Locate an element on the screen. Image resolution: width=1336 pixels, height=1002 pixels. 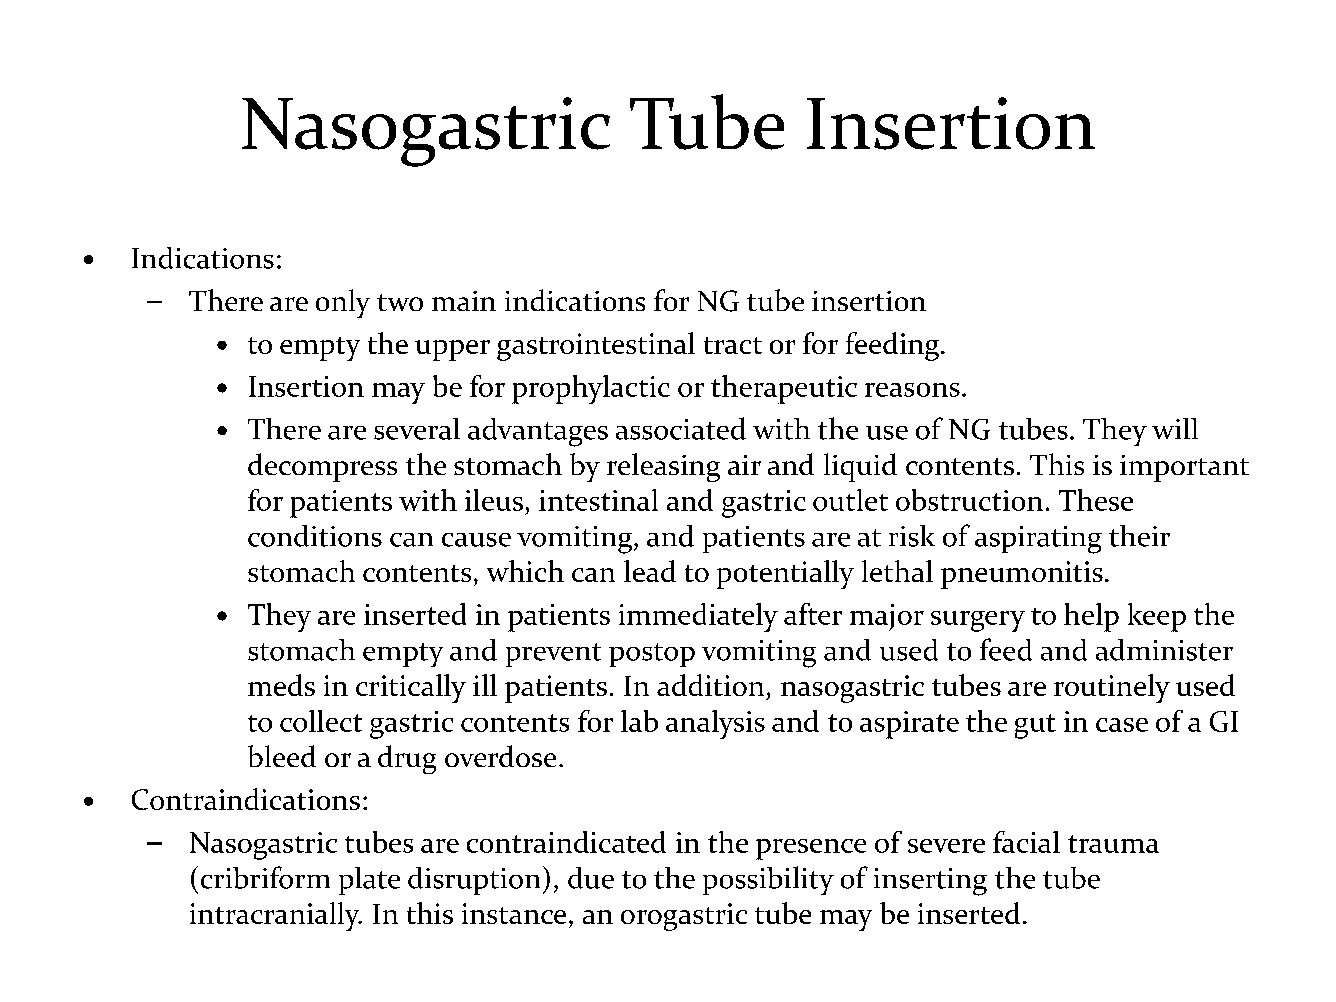
plate is located at coordinates (369, 881).
